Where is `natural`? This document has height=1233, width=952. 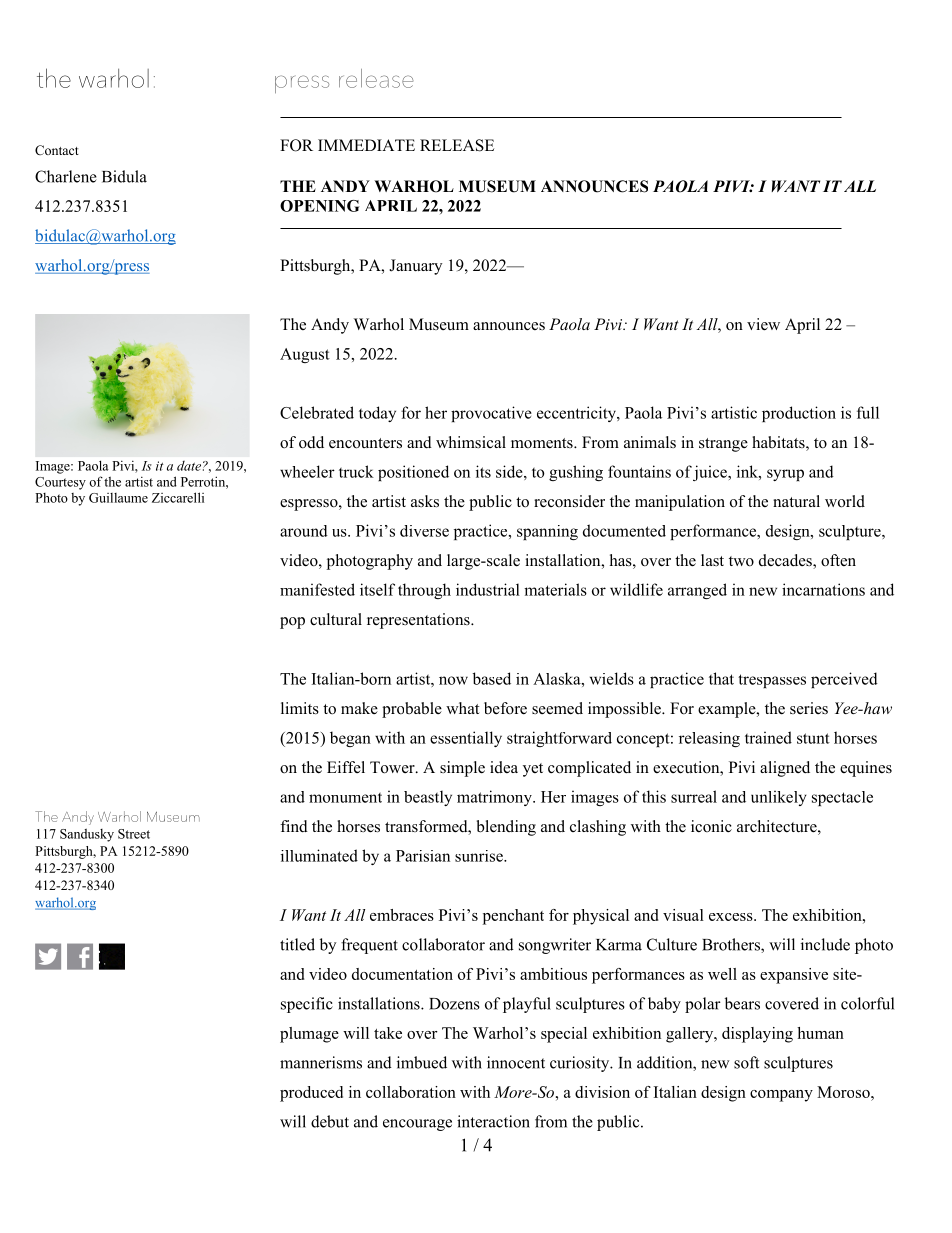
natural is located at coordinates (796, 501).
